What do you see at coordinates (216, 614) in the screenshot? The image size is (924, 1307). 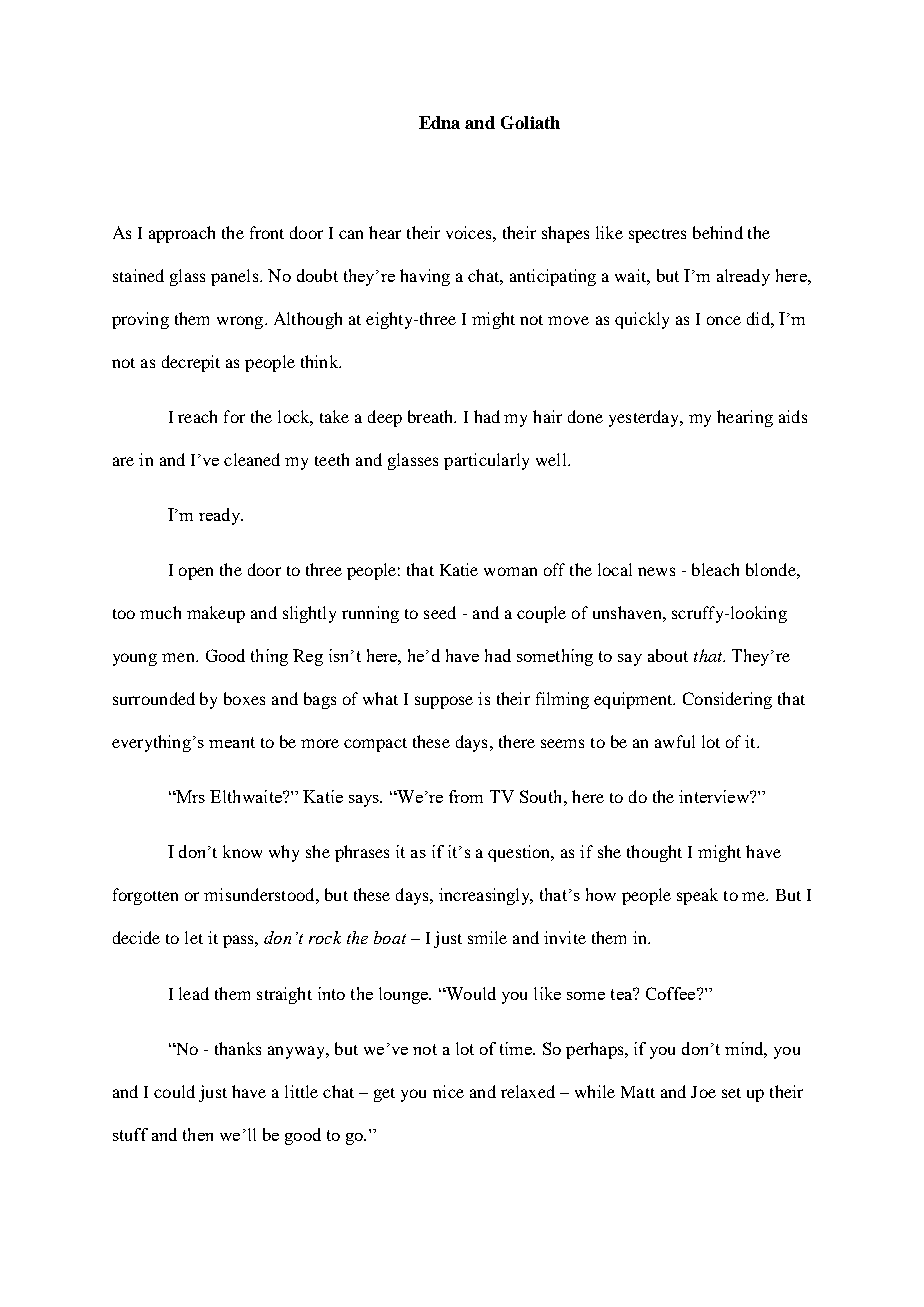 I see `makeup` at bounding box center [216, 614].
